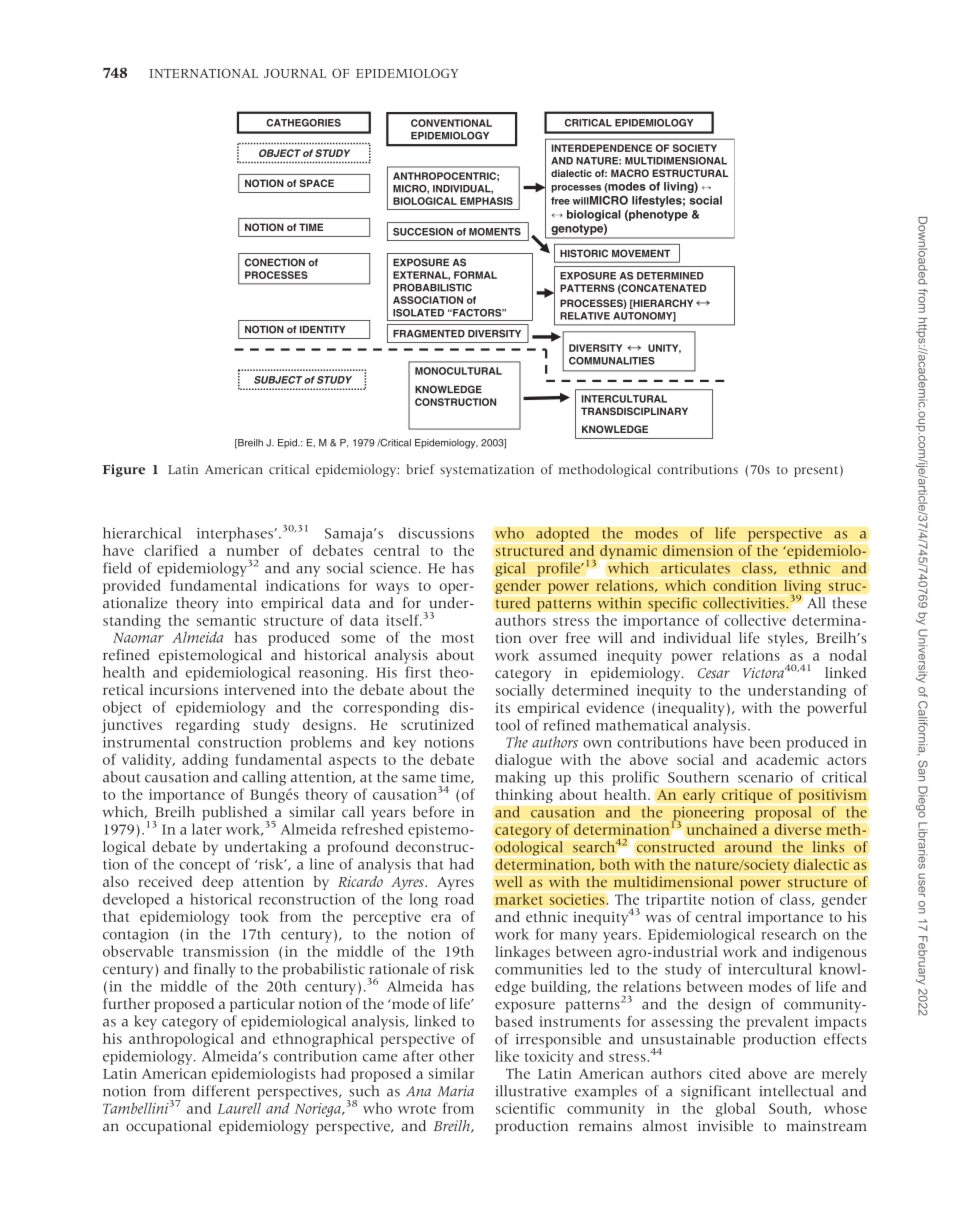 The height and width of the document is (1232, 953). Describe the element at coordinates (392, 588) in the document. I see `ways` at that location.
